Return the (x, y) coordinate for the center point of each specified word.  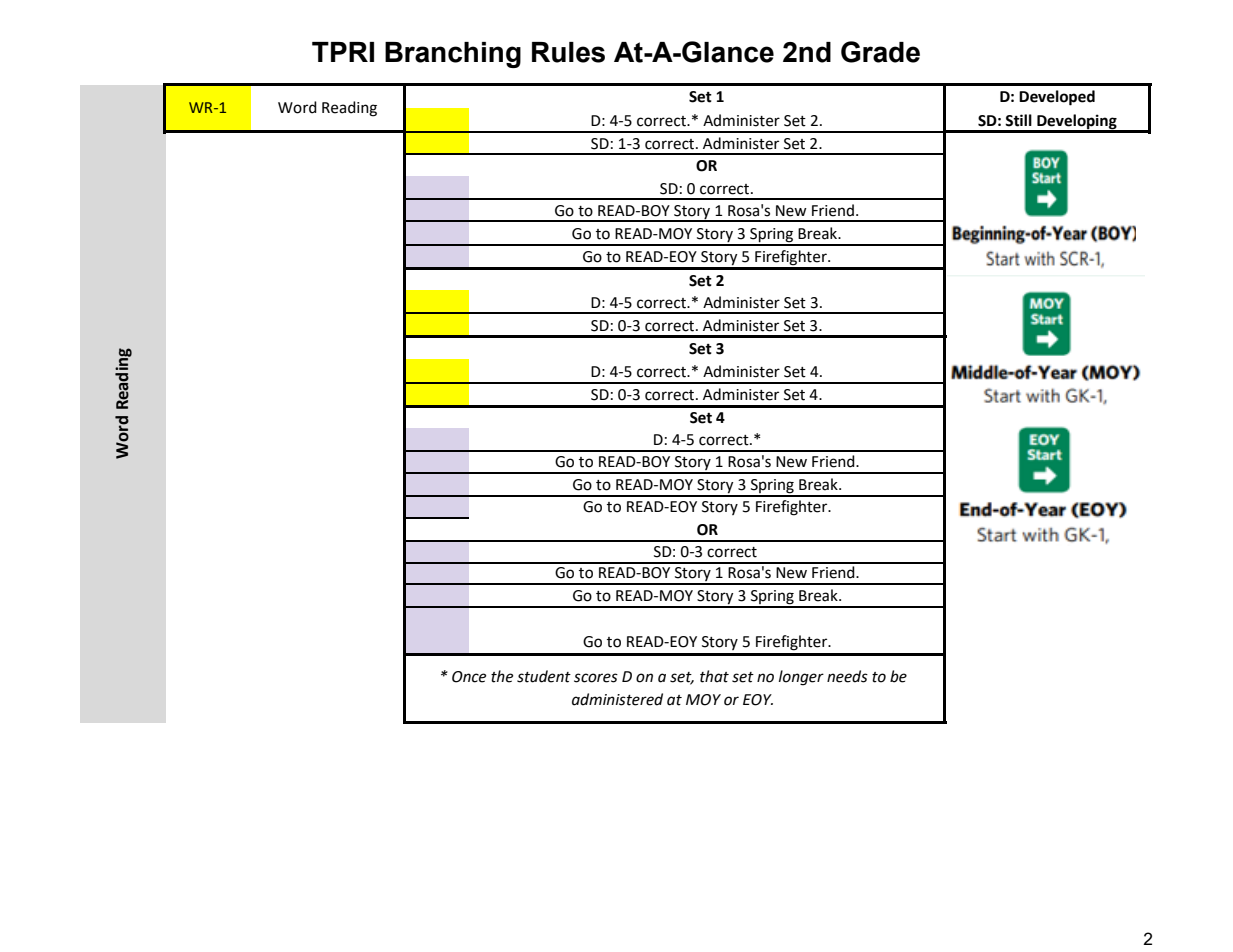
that (714, 676)
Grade (880, 52)
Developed (1057, 98)
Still (1018, 120)
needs (847, 676)
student (544, 676)
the (502, 676)
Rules (568, 52)
